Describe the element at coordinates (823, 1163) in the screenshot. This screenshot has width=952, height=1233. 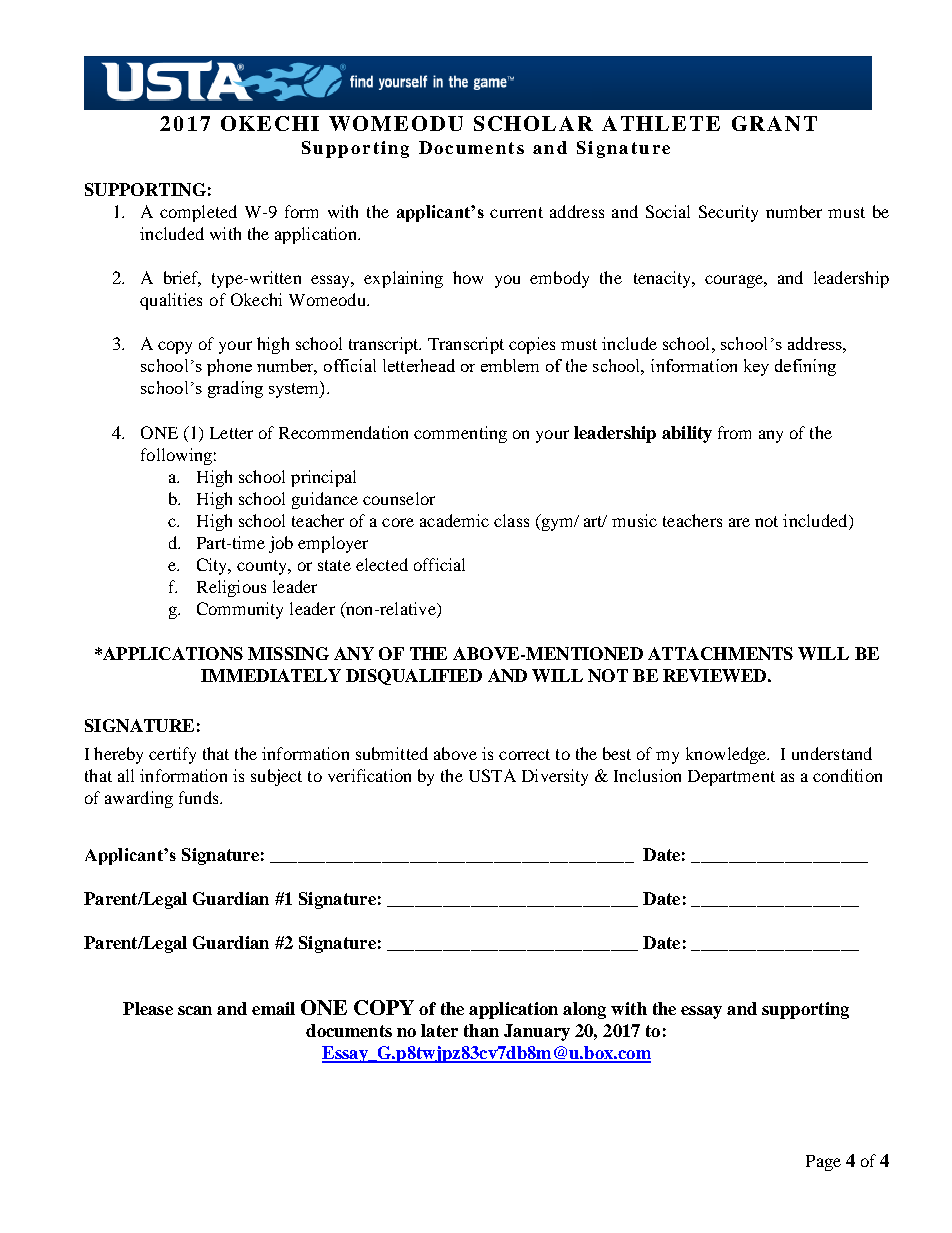
I see `Page` at that location.
